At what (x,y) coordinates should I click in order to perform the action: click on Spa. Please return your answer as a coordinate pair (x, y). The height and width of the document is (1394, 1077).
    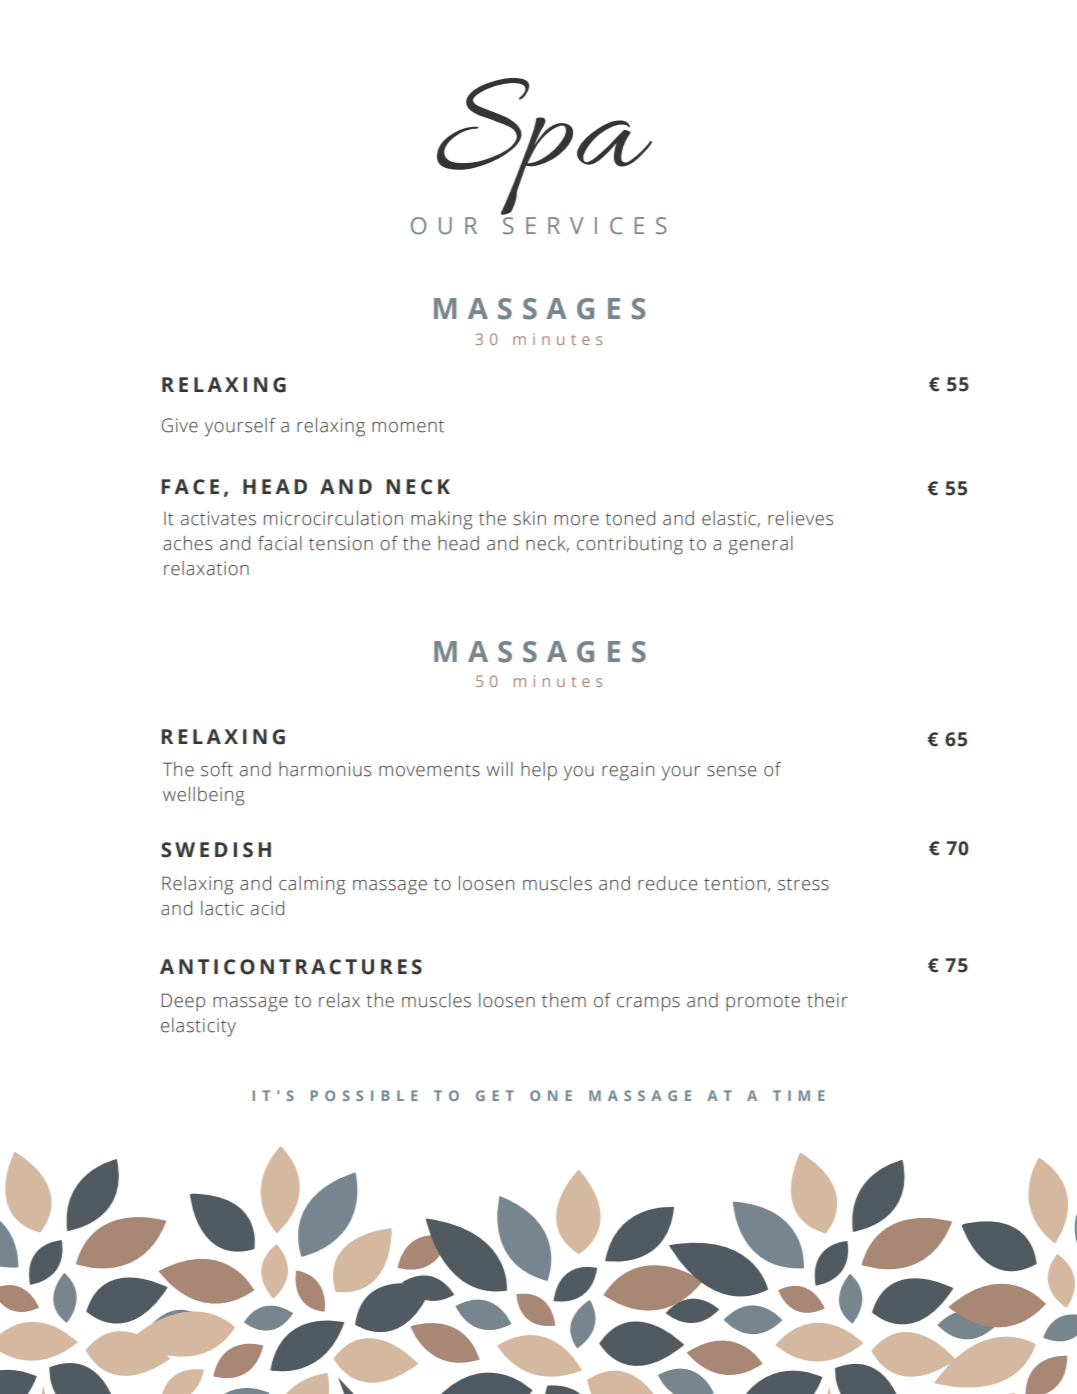
    Looking at the image, I should click on (544, 146).
